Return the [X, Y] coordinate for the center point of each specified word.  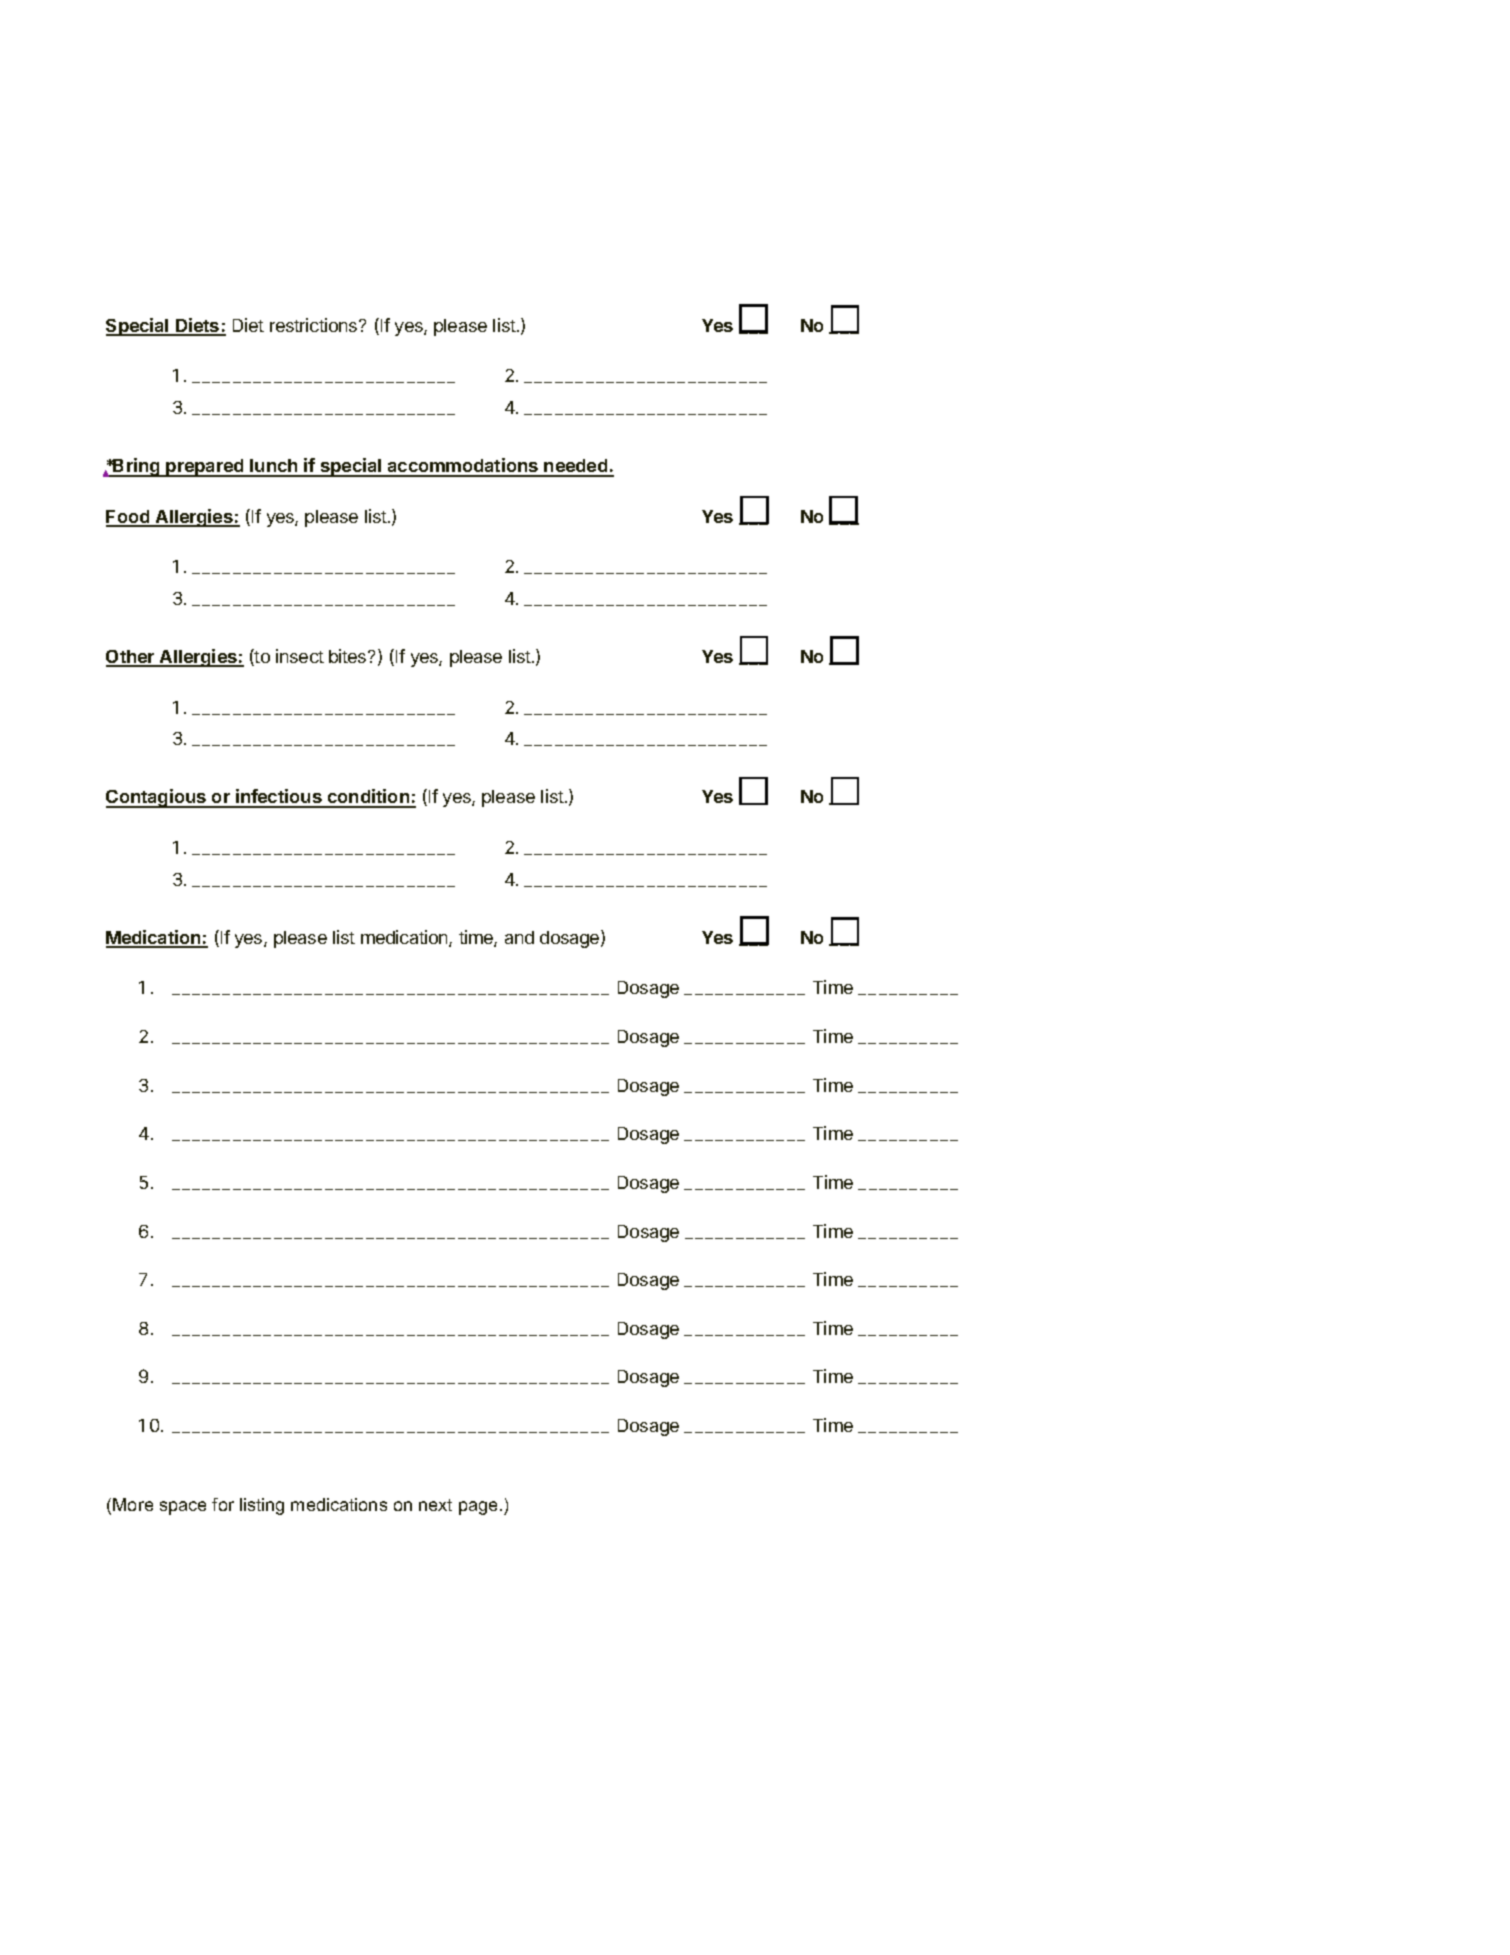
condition [368, 798]
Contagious [157, 798]
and [519, 937]
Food [129, 518]
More [133, 1504]
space [183, 1508]
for [223, 1504]
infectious [279, 798]
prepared [205, 468]
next [435, 1505]
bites [349, 656]
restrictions [315, 325]
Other [131, 658]
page [478, 1508]
